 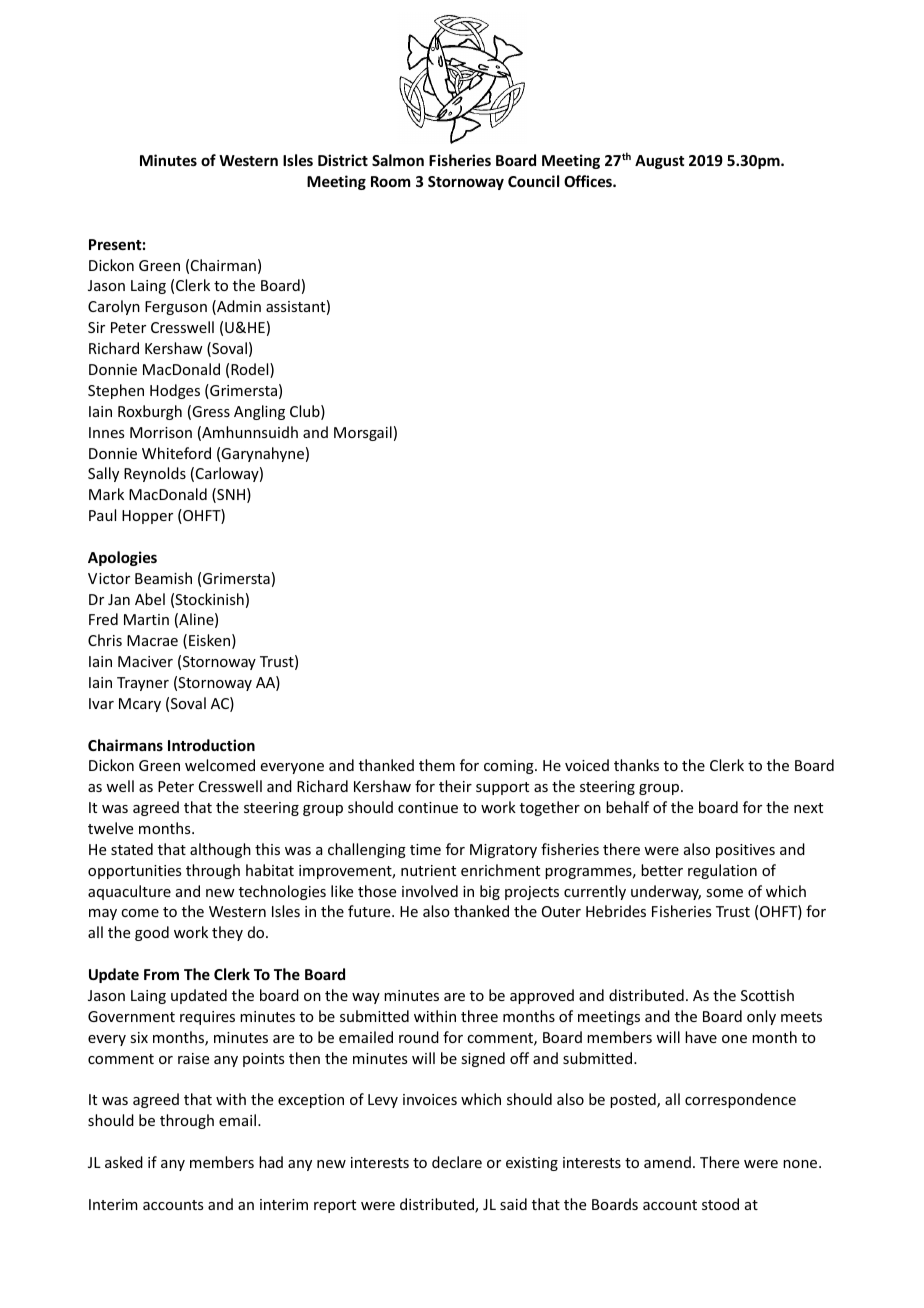 What do you see at coordinates (659, 162) in the screenshot?
I see `August` at bounding box center [659, 162].
